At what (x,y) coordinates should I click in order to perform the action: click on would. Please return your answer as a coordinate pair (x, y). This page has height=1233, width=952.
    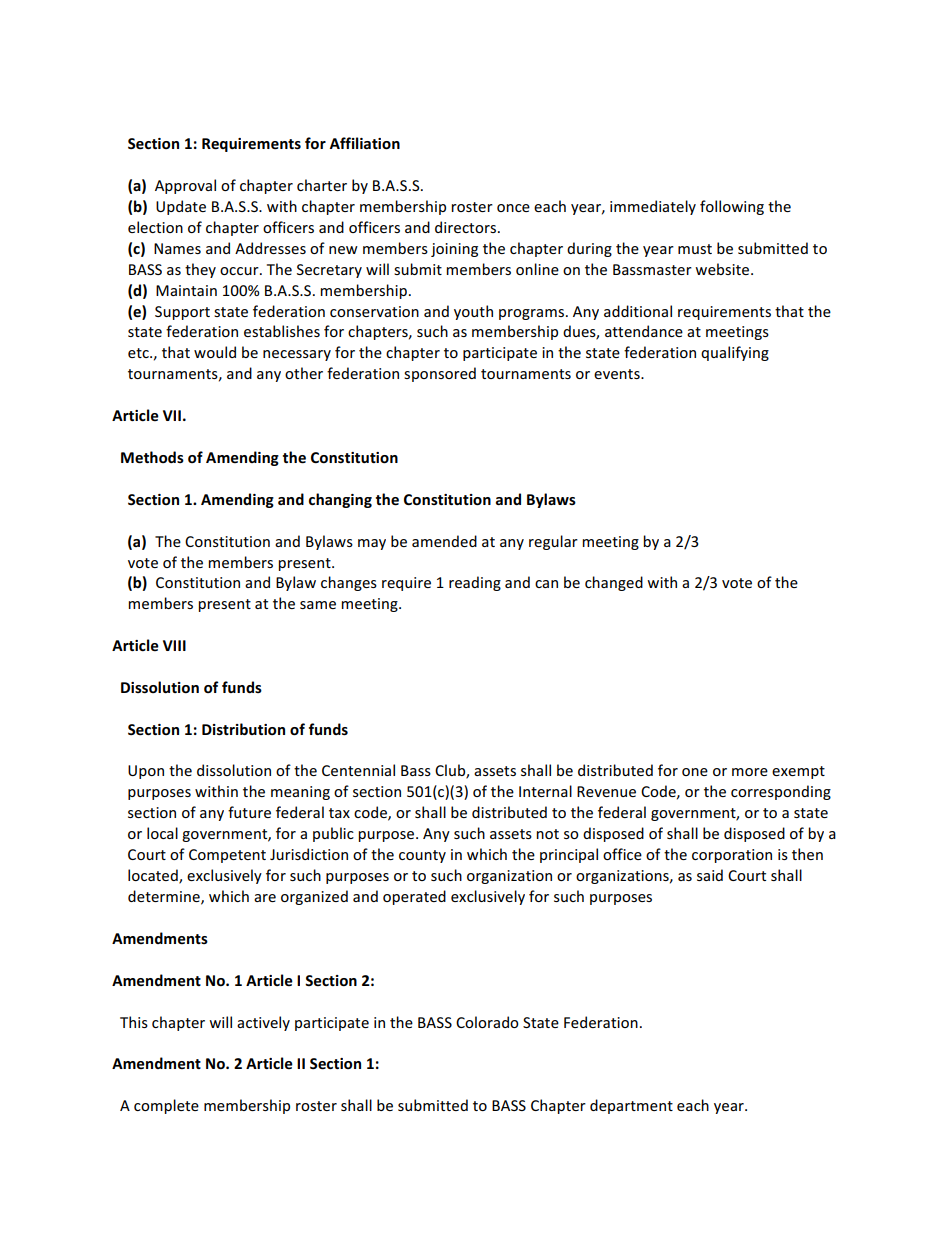
    Looking at the image, I should click on (215, 352).
